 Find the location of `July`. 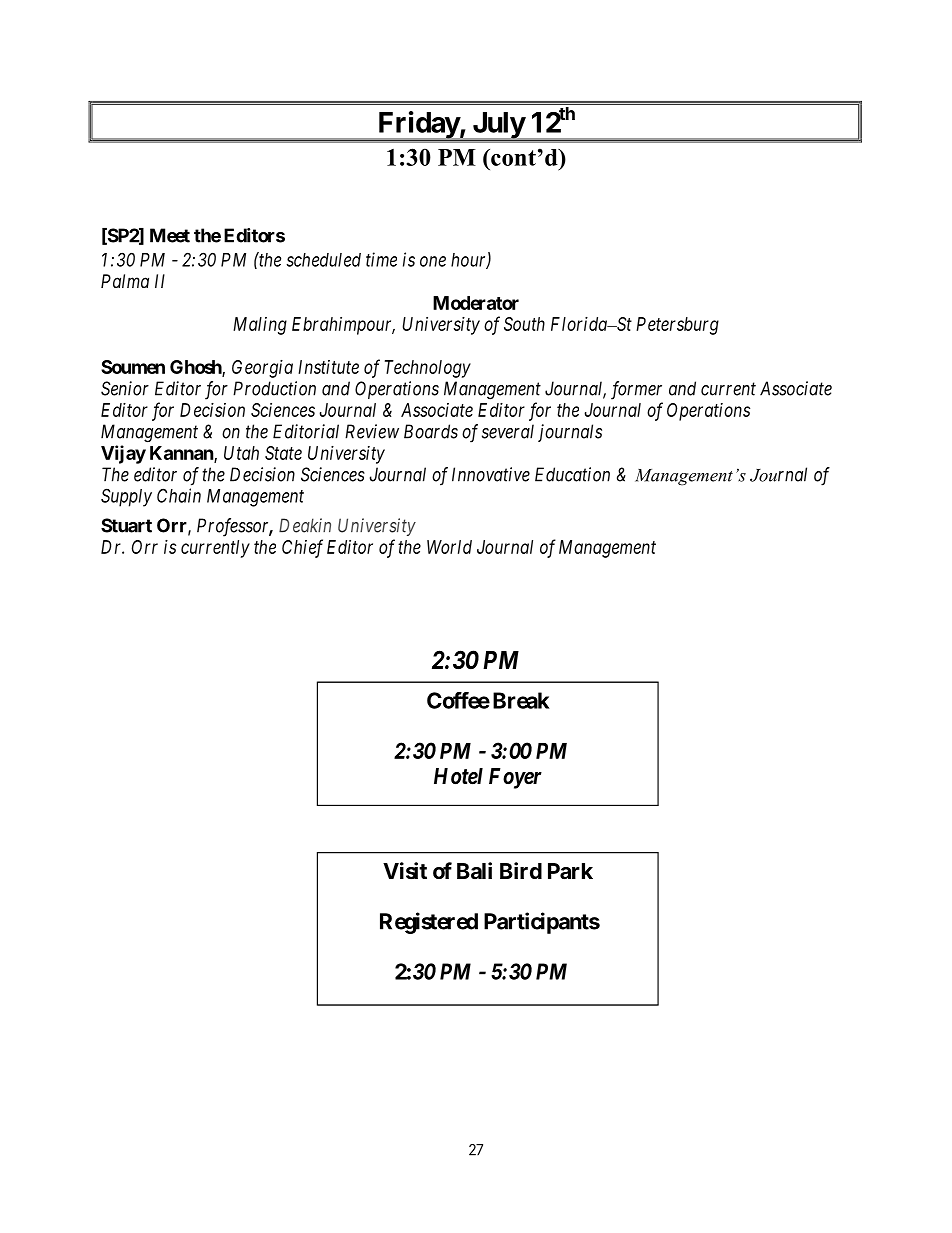

July is located at coordinates (498, 126).
